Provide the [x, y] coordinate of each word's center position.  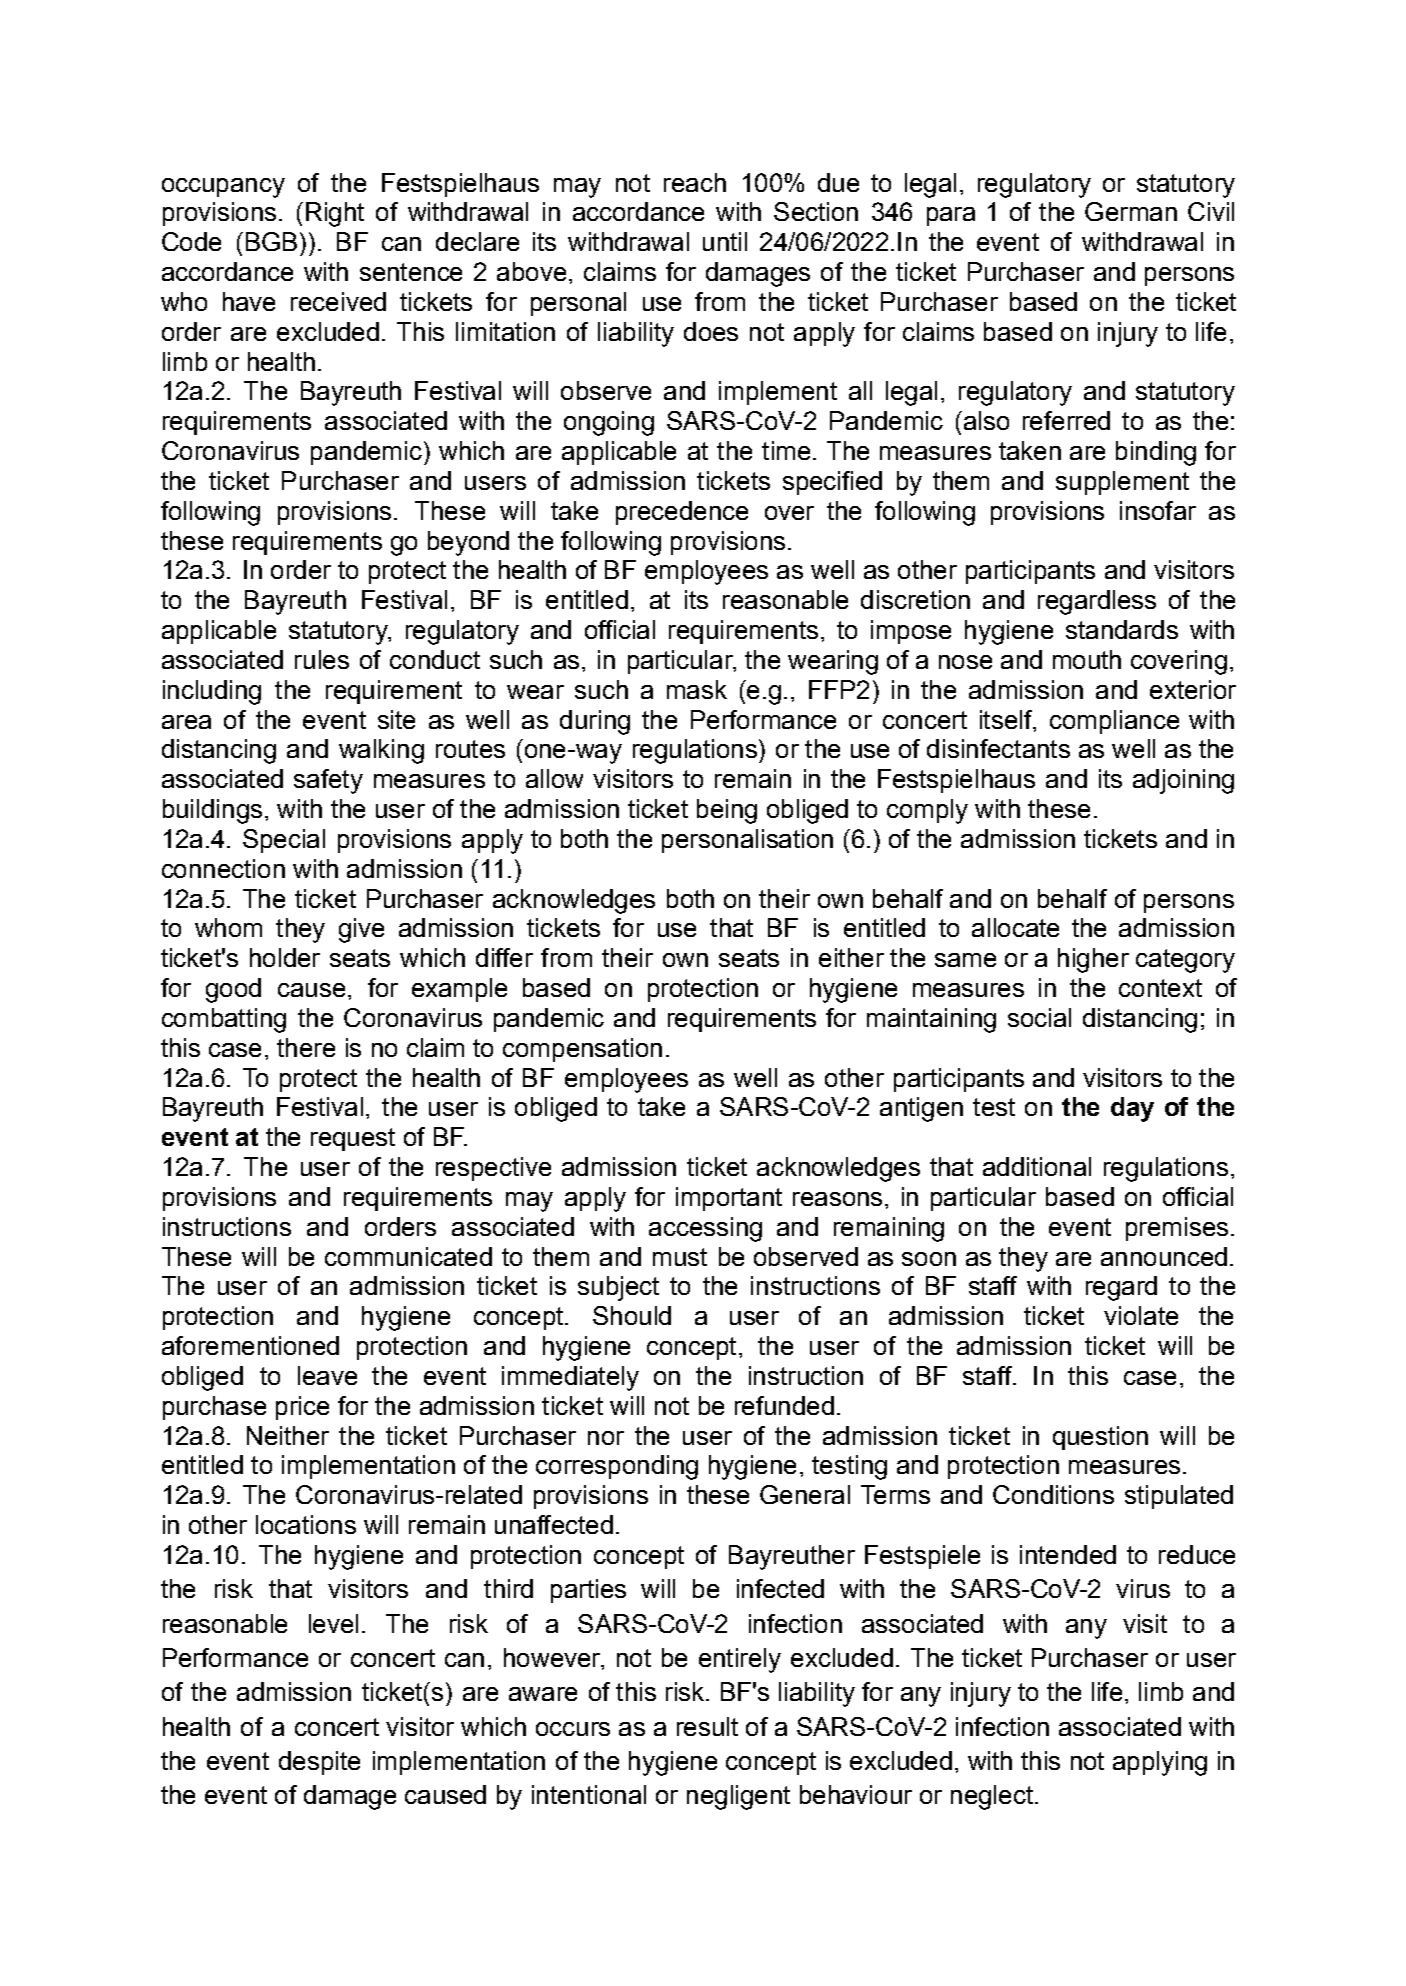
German [1131, 211]
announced [1164, 1256]
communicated [408, 1256]
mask [697, 689]
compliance [1114, 722]
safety [328, 781]
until [725, 241]
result [707, 1726]
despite [319, 1763]
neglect [992, 1797]
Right [335, 214]
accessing [705, 1229]
